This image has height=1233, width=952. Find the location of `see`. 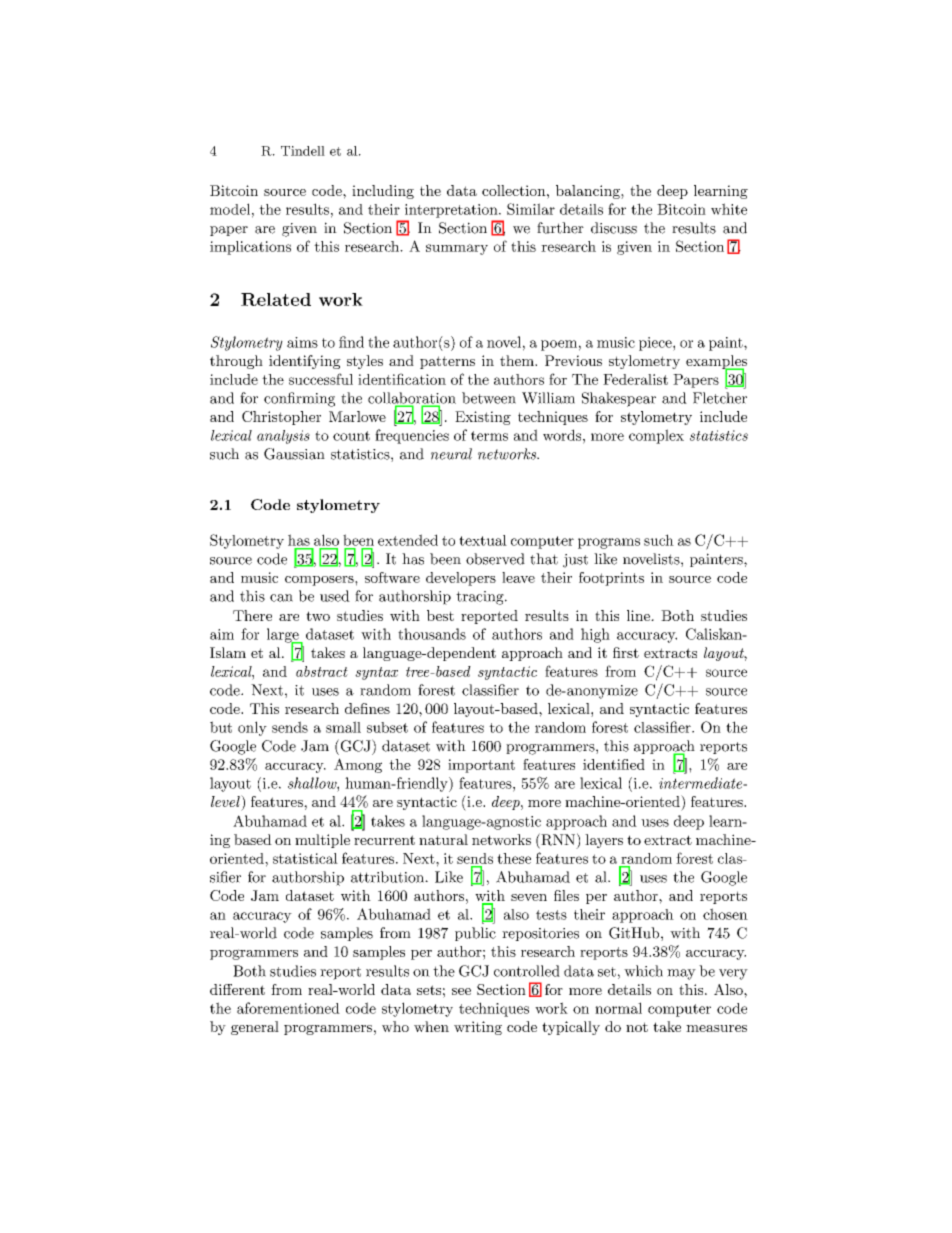

see is located at coordinates (461, 991).
